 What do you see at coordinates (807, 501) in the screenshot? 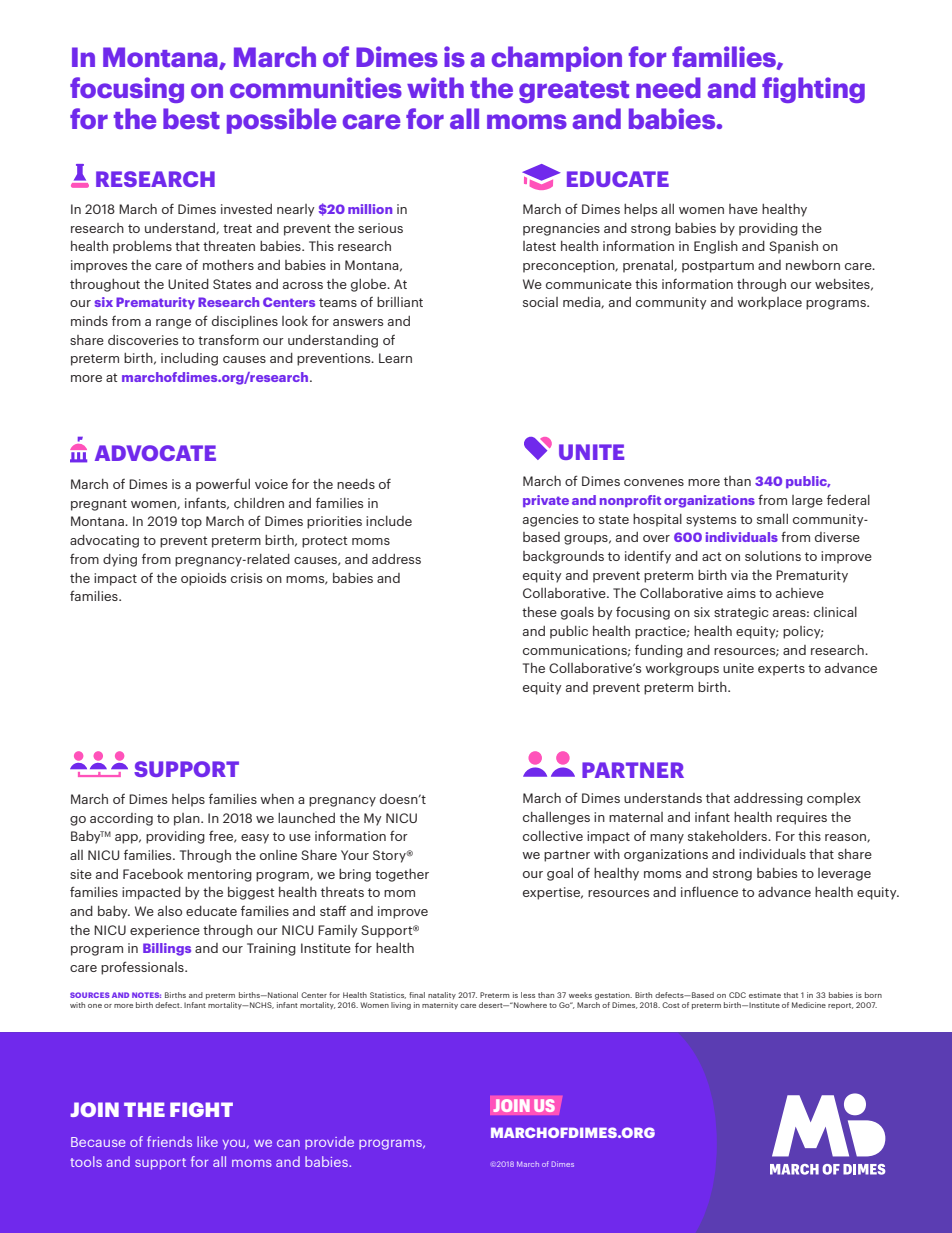
I see `large` at bounding box center [807, 501].
